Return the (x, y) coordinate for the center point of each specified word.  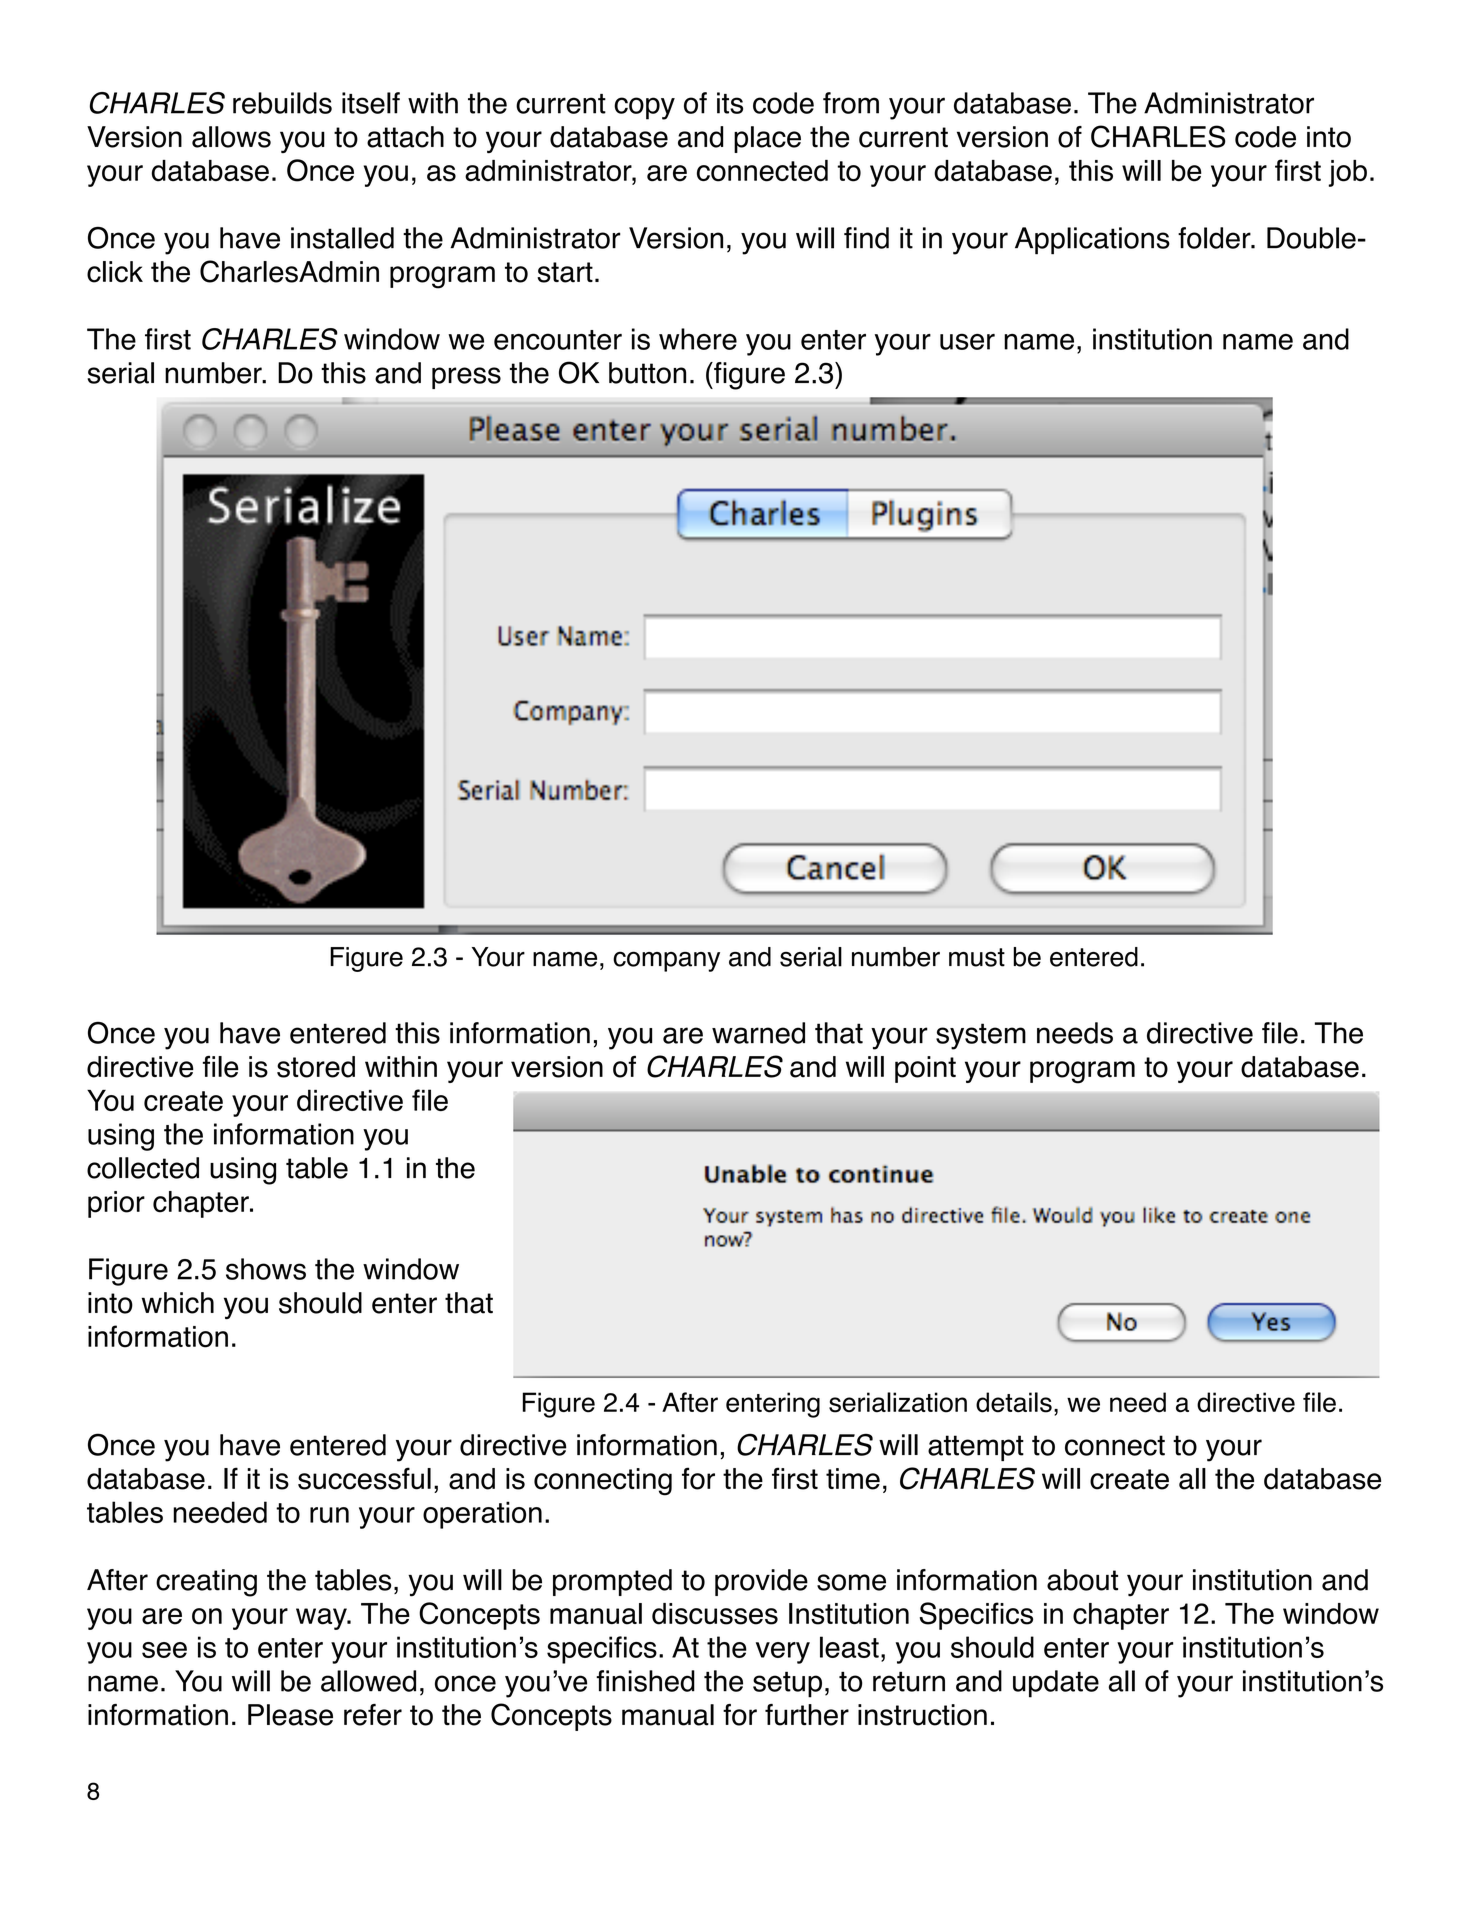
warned (758, 1033)
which (178, 1303)
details (1014, 1402)
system (981, 1036)
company (666, 961)
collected (143, 1168)
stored (316, 1067)
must (977, 957)
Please (290, 1715)
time (853, 1479)
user (967, 341)
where (698, 339)
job (1348, 173)
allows (231, 137)
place (767, 139)
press (466, 378)
